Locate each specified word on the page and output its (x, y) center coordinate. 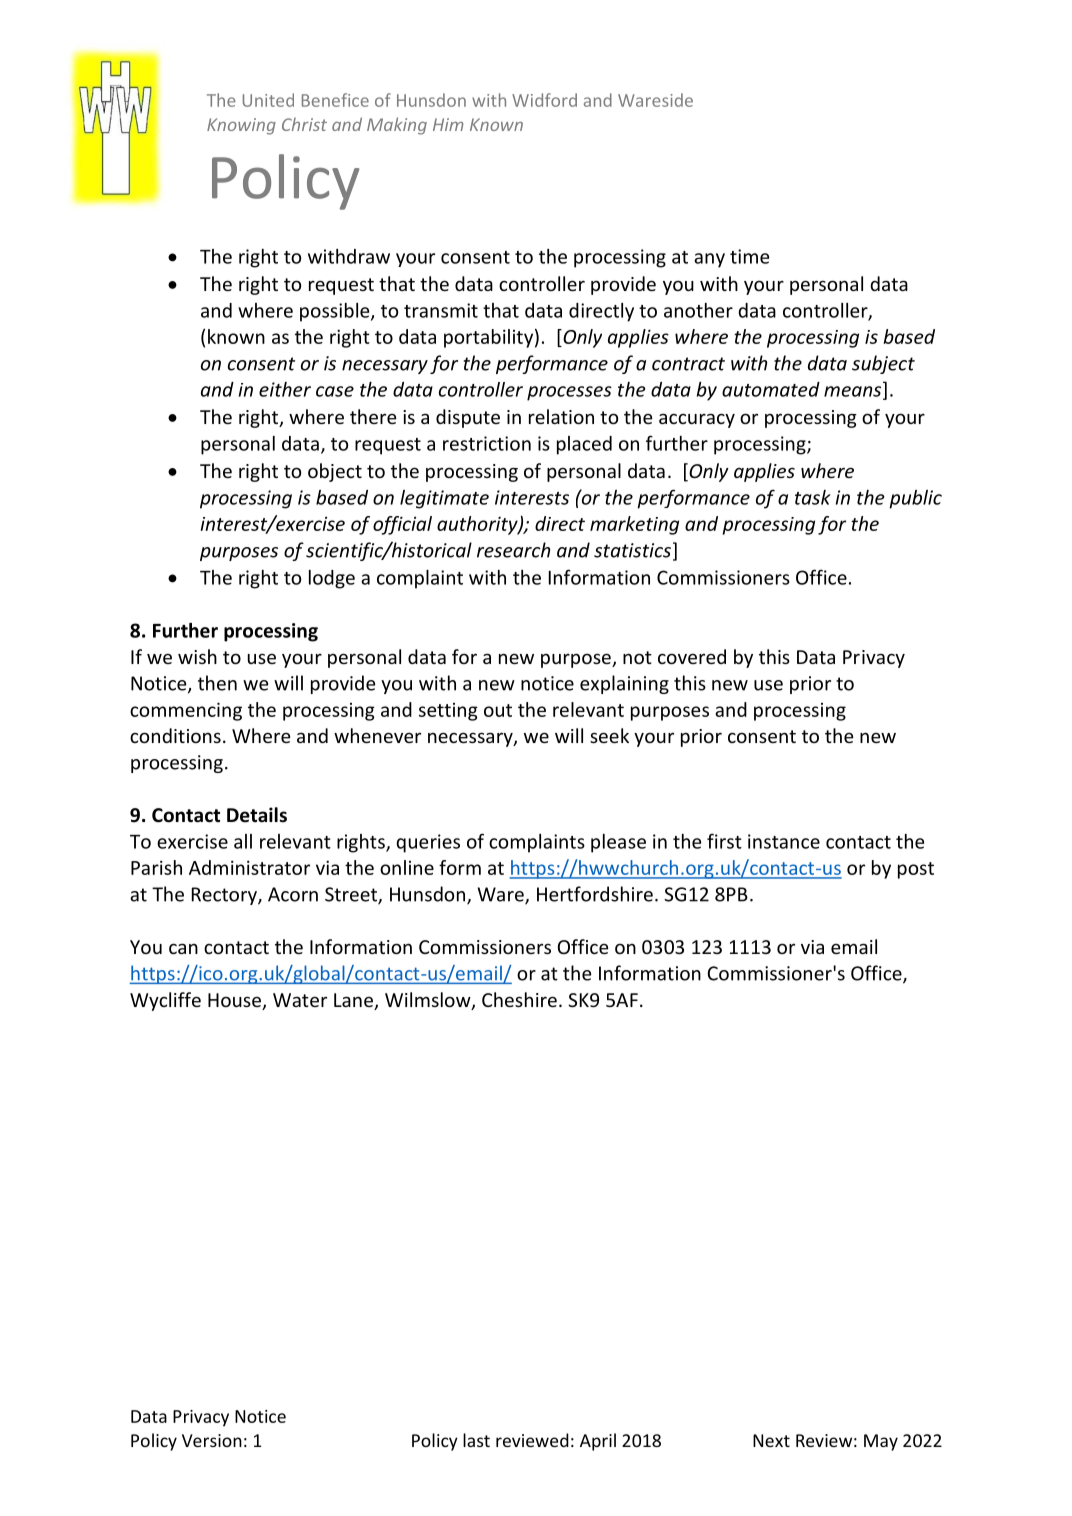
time (749, 256)
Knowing (241, 126)
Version (212, 1440)
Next (771, 1440)
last (476, 1440)
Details (257, 815)
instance (784, 841)
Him (448, 124)
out (498, 710)
